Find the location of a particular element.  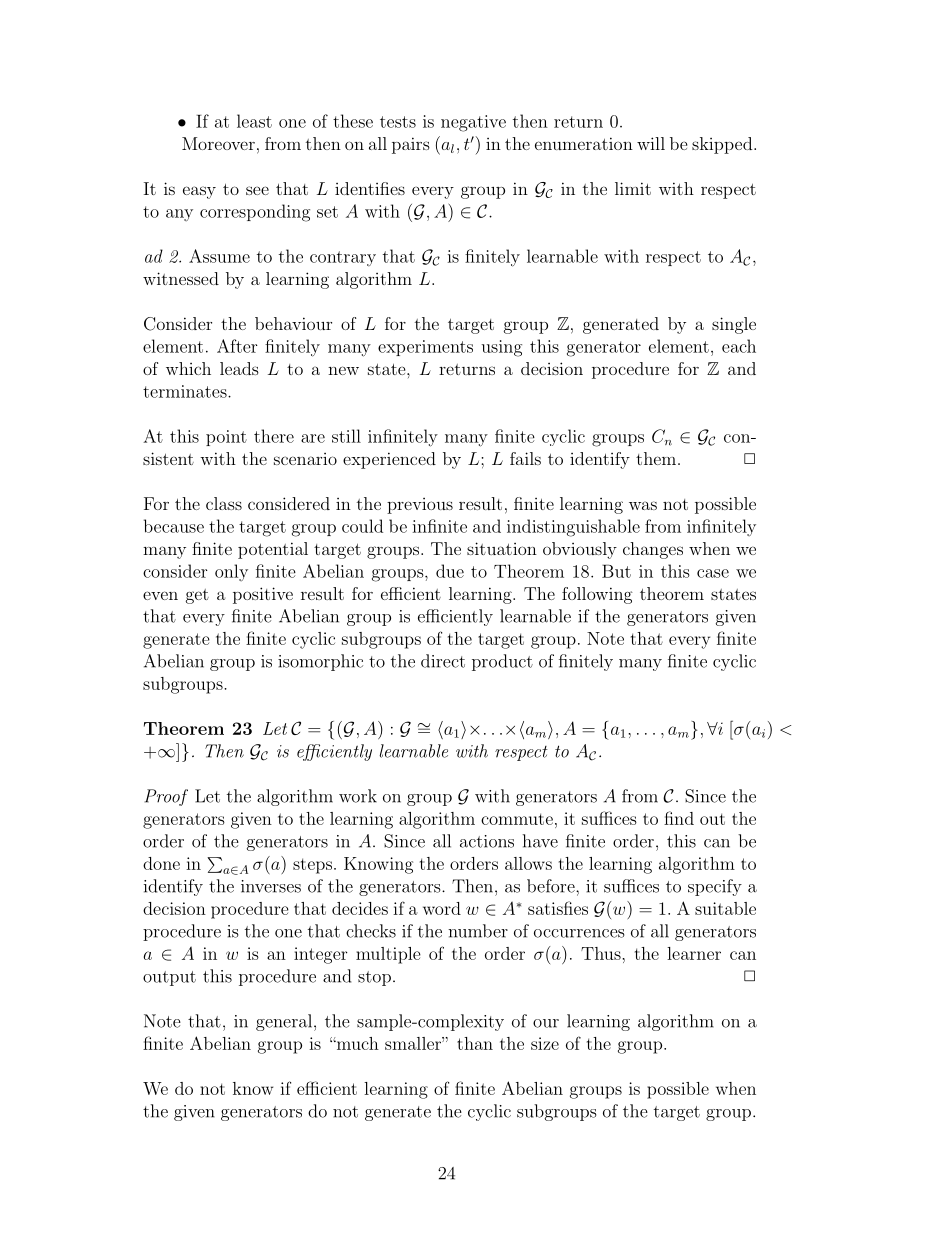

pairs is located at coordinates (411, 145).
